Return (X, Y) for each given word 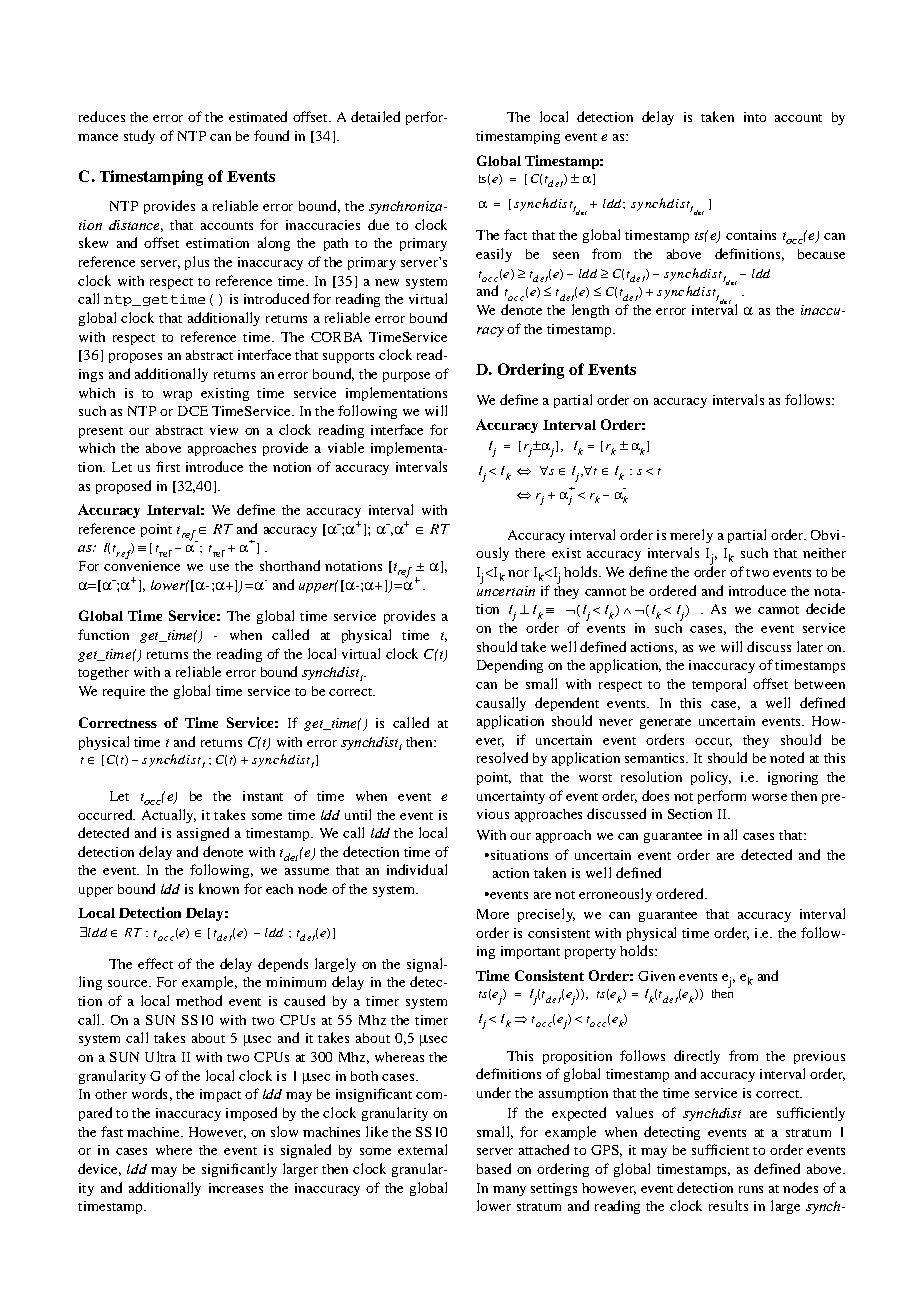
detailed (375, 116)
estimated (258, 116)
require (124, 692)
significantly (239, 1170)
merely (691, 536)
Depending (510, 666)
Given (656, 976)
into (755, 117)
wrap (177, 396)
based (494, 1168)
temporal (719, 685)
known (219, 888)
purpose (406, 377)
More (493, 914)
